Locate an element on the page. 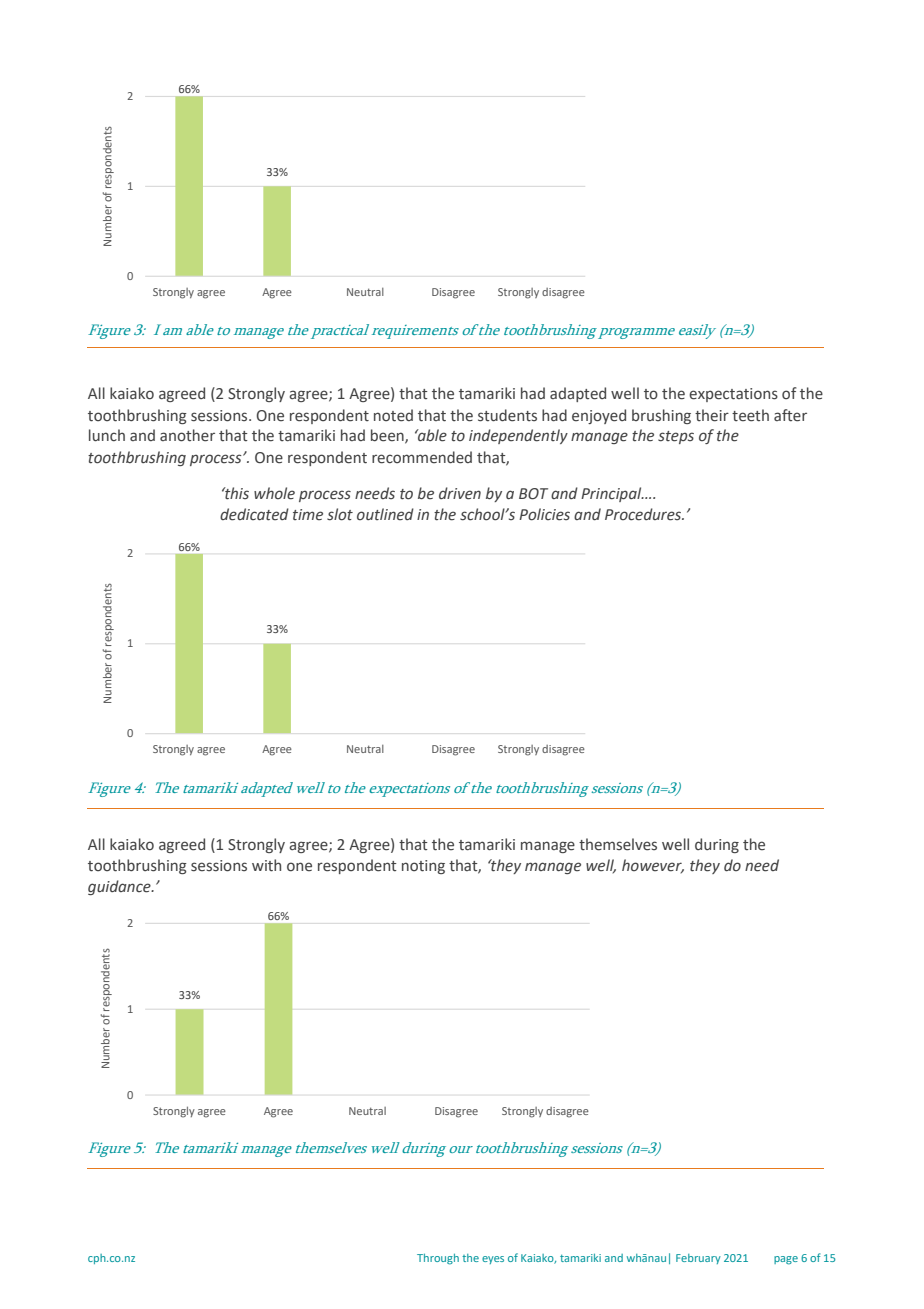  eyes is located at coordinates (493, 1260).
